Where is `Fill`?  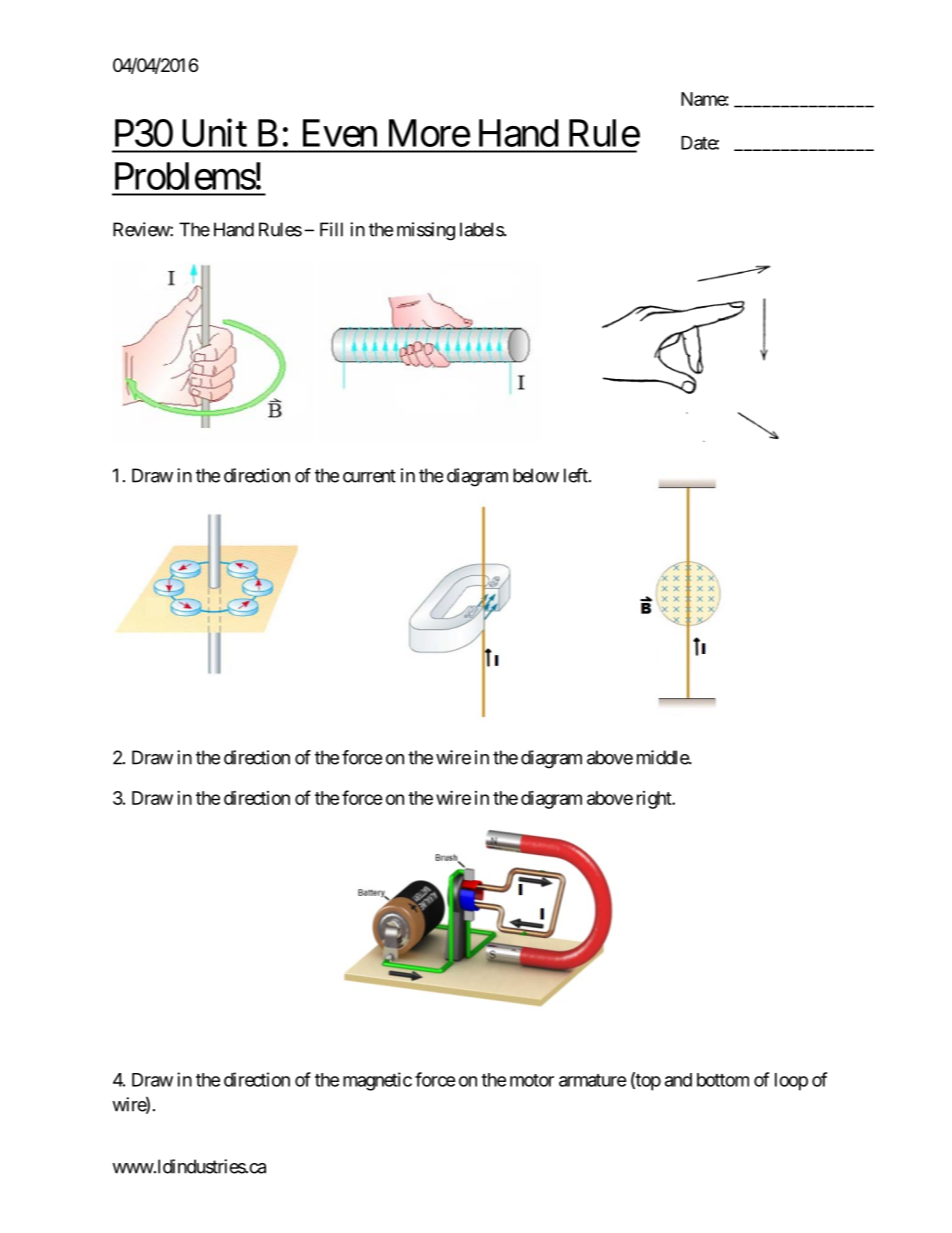
Fill is located at coordinates (331, 229).
